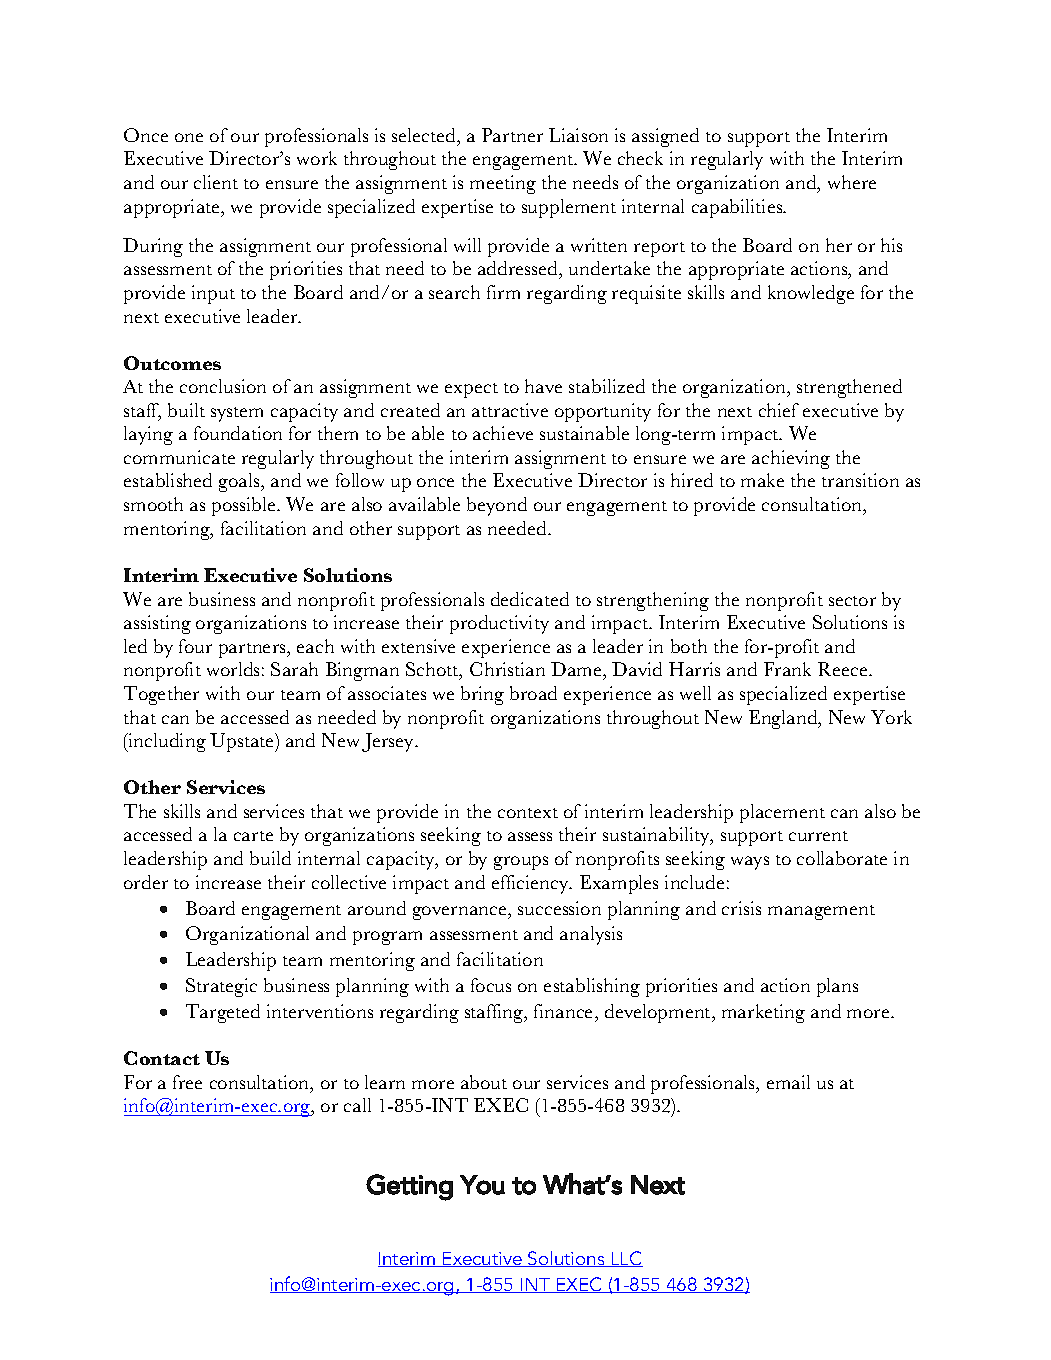 Image resolution: width=1051 pixels, height=1360 pixels. I want to click on groups, so click(521, 863).
